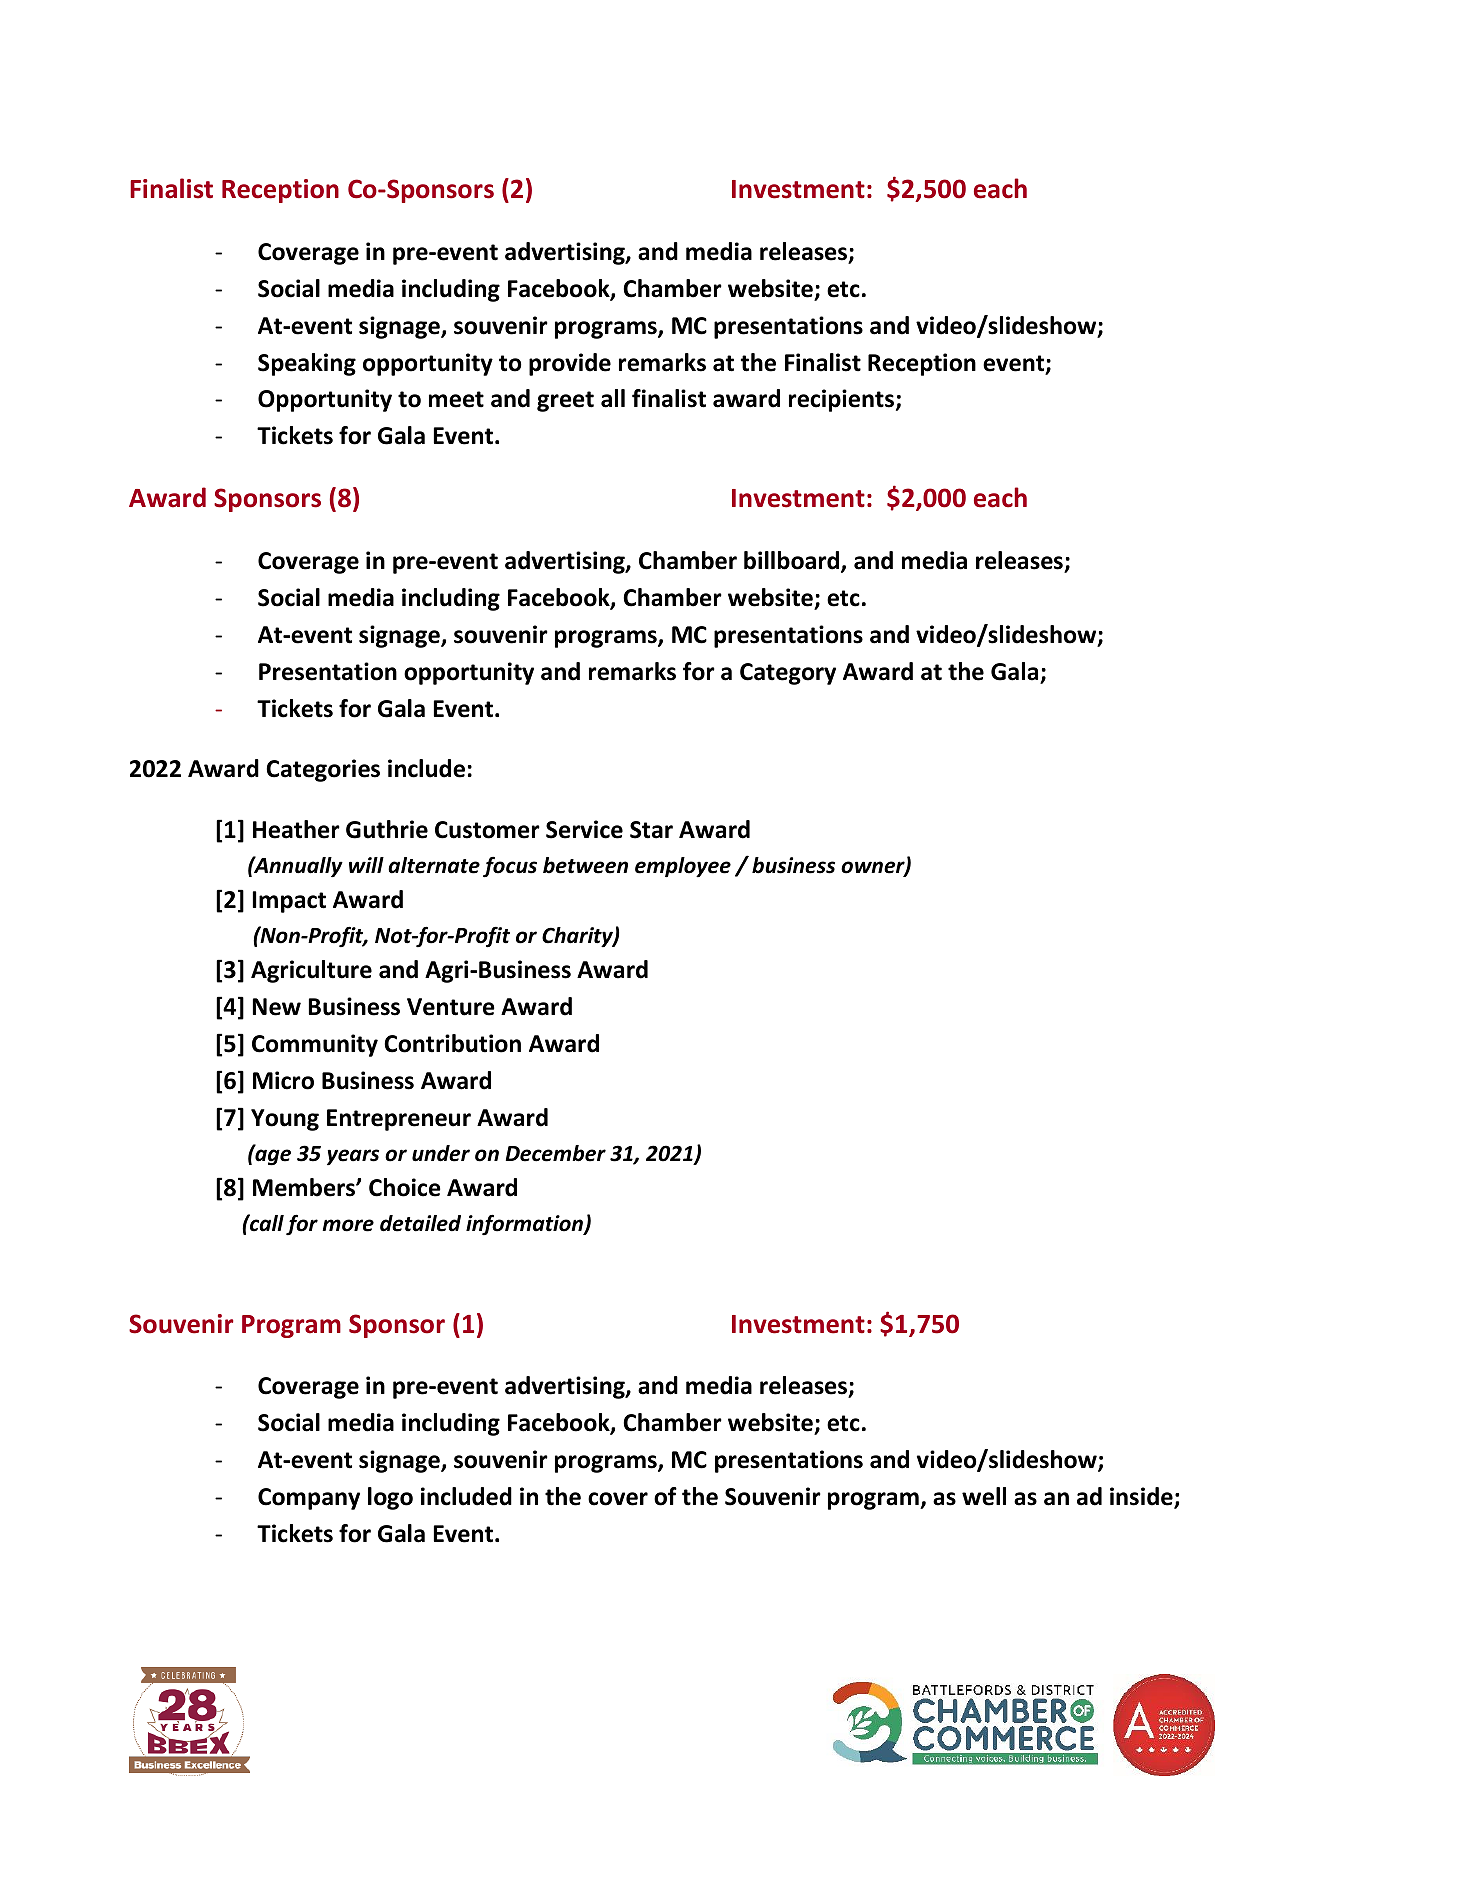  What do you see at coordinates (841, 400) in the screenshot?
I see `recipients` at bounding box center [841, 400].
